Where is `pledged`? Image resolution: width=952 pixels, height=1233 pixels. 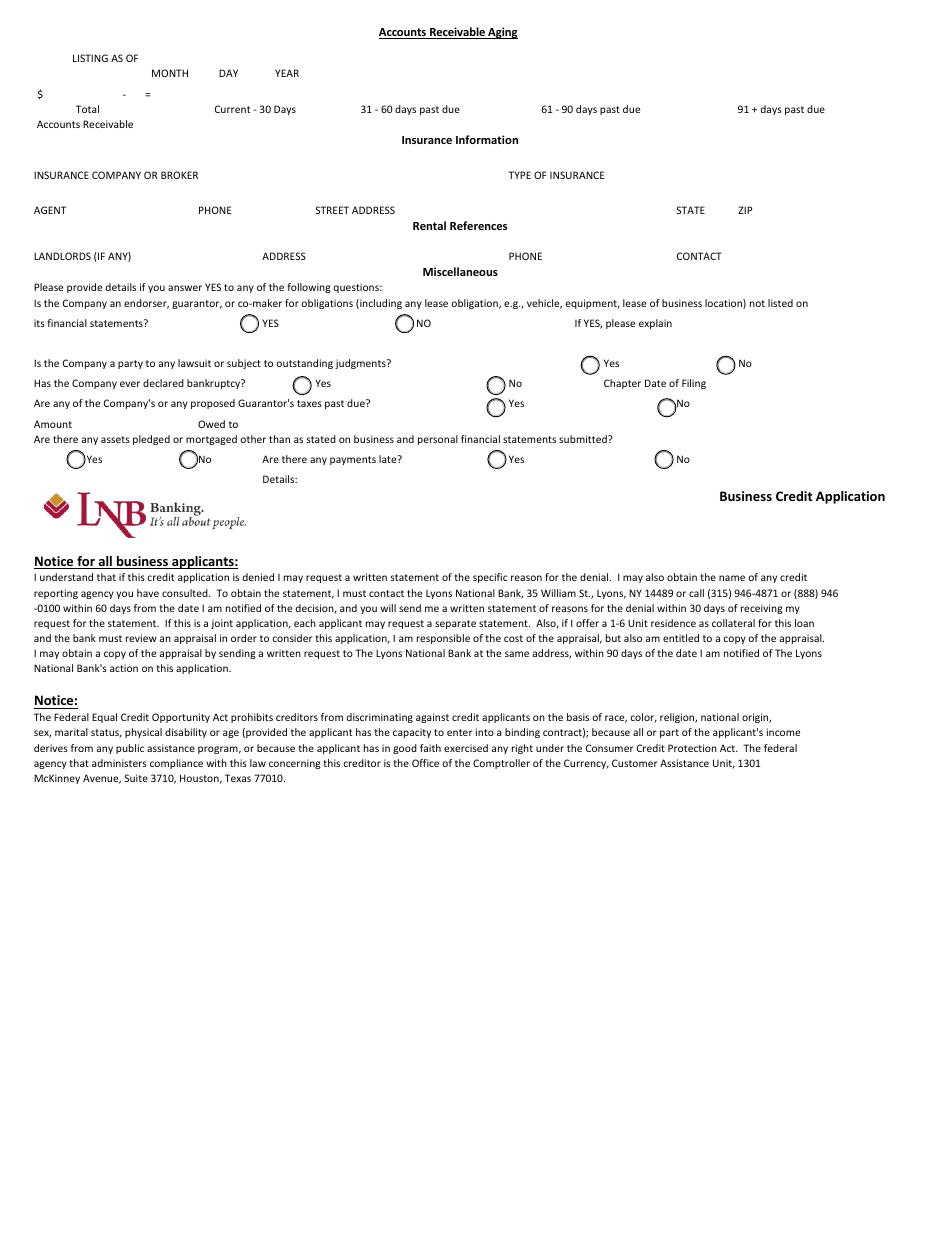
pledged is located at coordinates (151, 440).
